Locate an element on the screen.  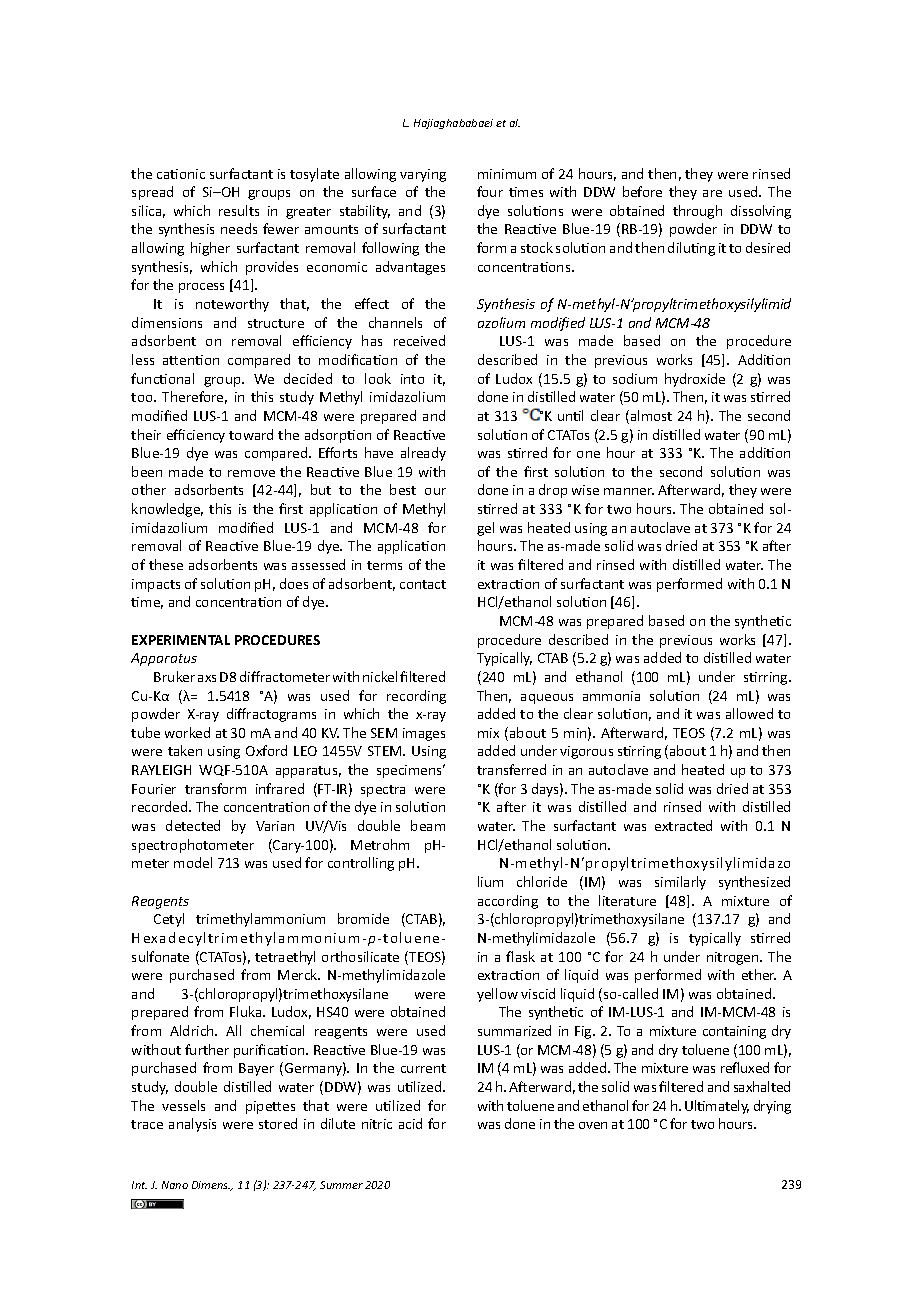
into is located at coordinates (412, 379).
